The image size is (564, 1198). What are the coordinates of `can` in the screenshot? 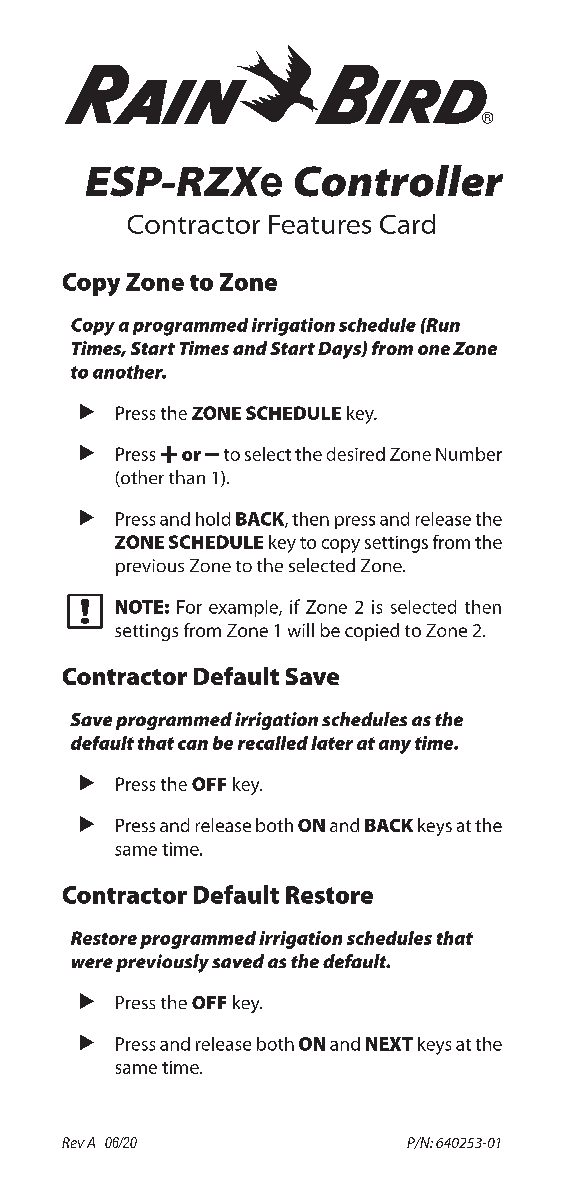 It's located at (193, 745).
